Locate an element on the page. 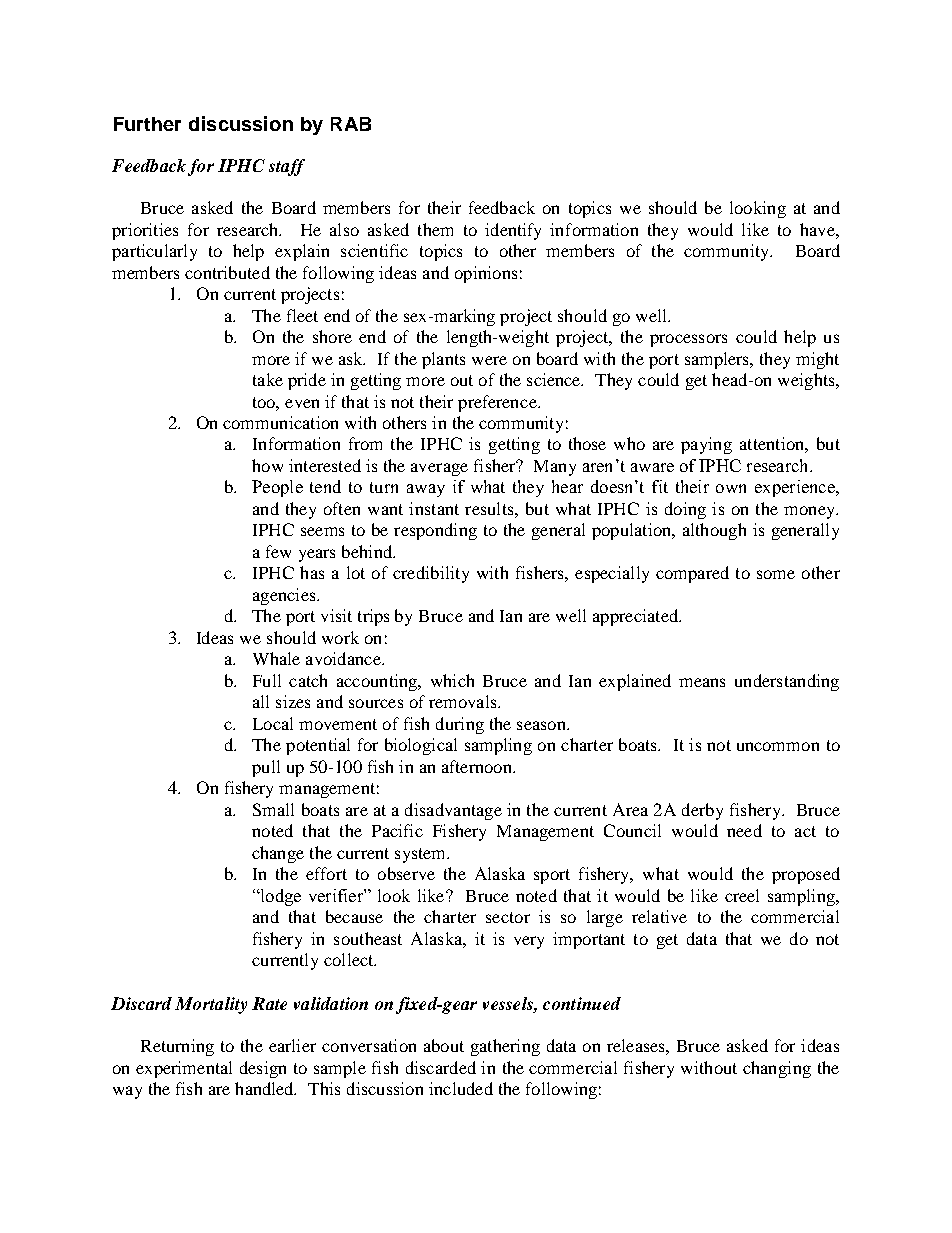  processors is located at coordinates (688, 340).
